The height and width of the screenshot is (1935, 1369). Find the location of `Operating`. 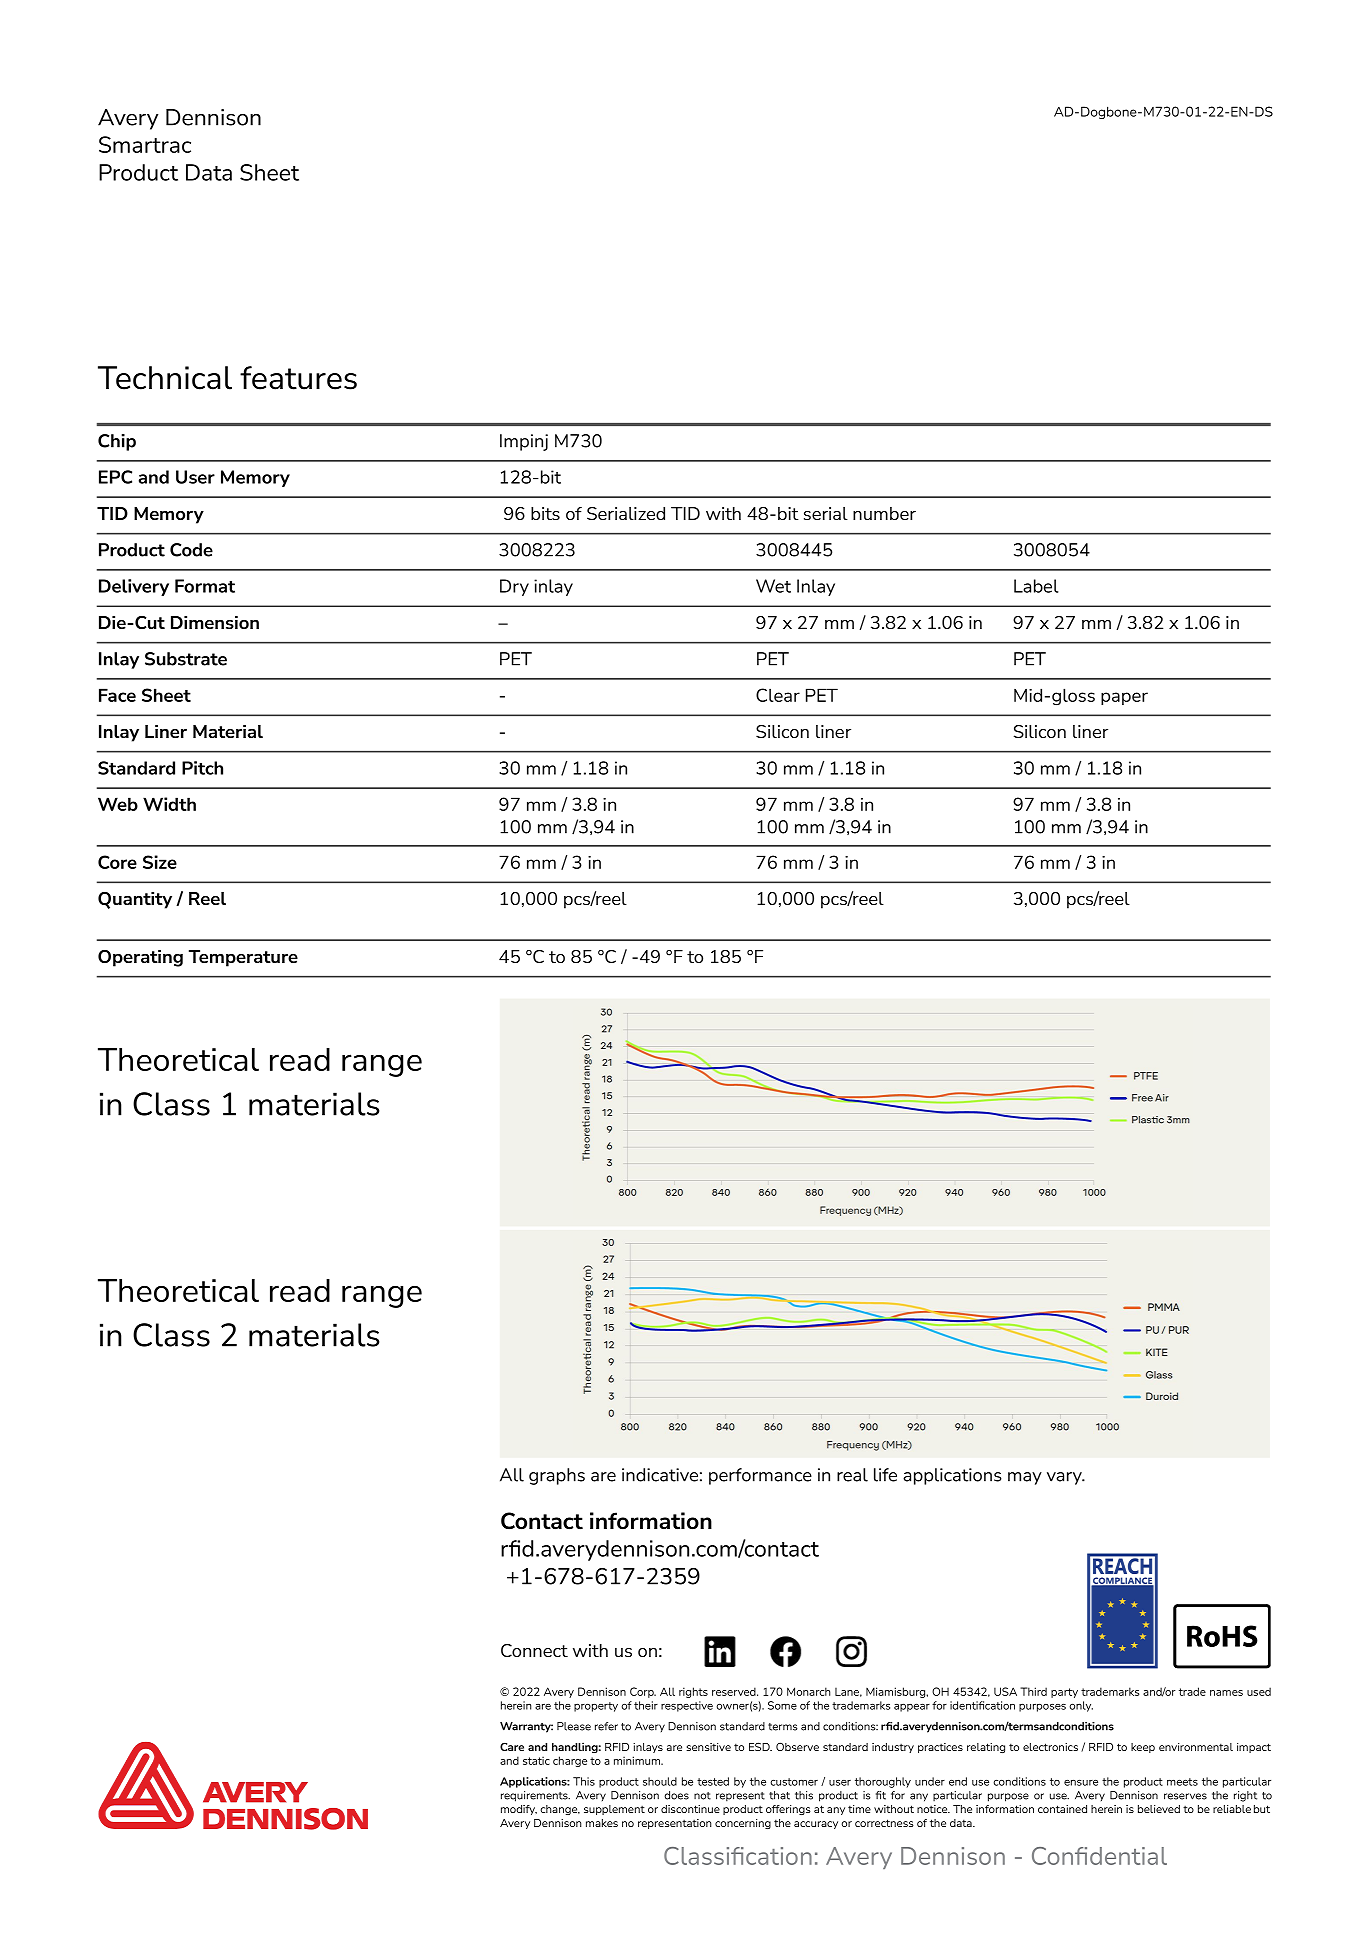

Operating is located at coordinates (140, 958).
